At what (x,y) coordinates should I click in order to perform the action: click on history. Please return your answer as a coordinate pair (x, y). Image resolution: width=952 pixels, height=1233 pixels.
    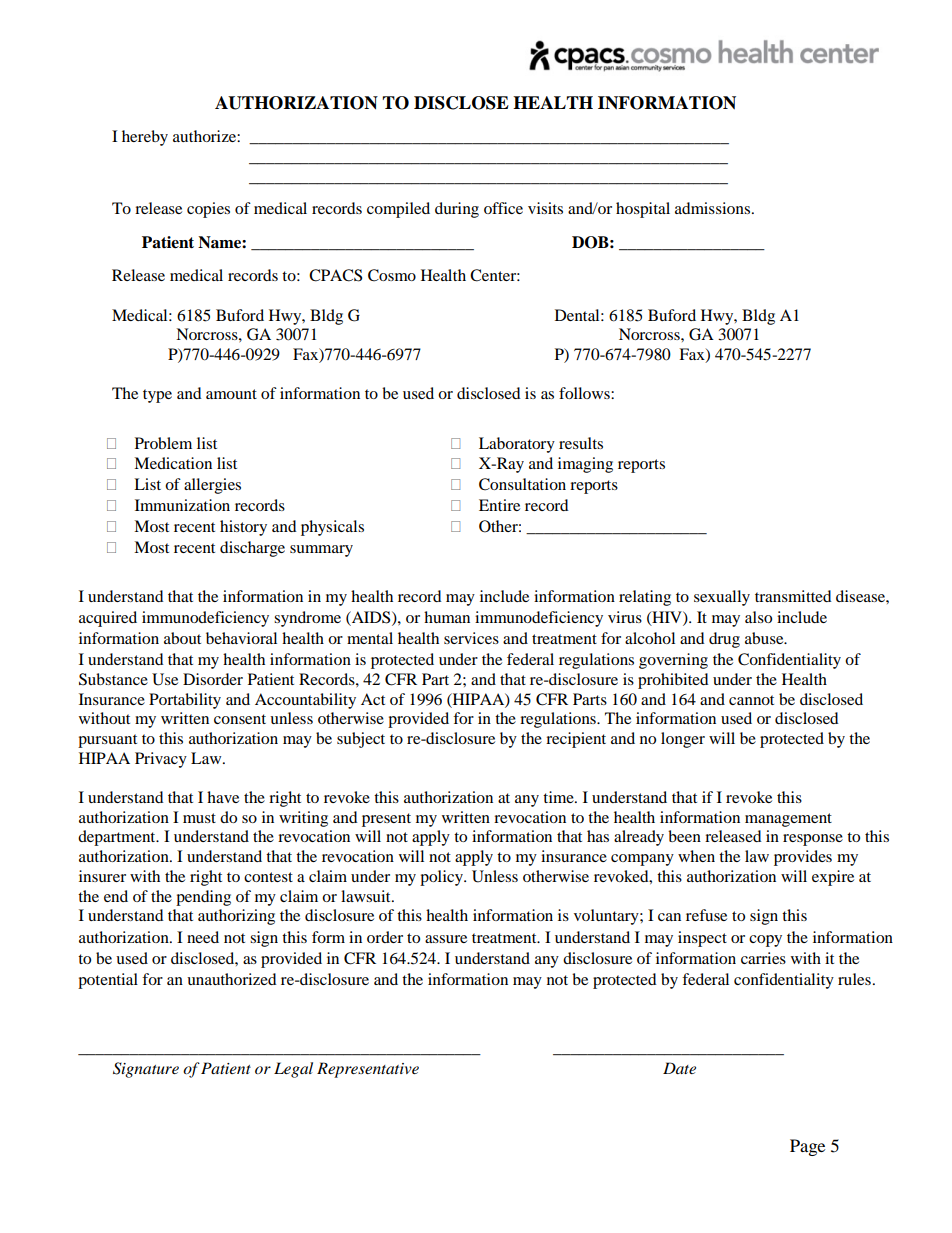
    Looking at the image, I should click on (243, 528).
